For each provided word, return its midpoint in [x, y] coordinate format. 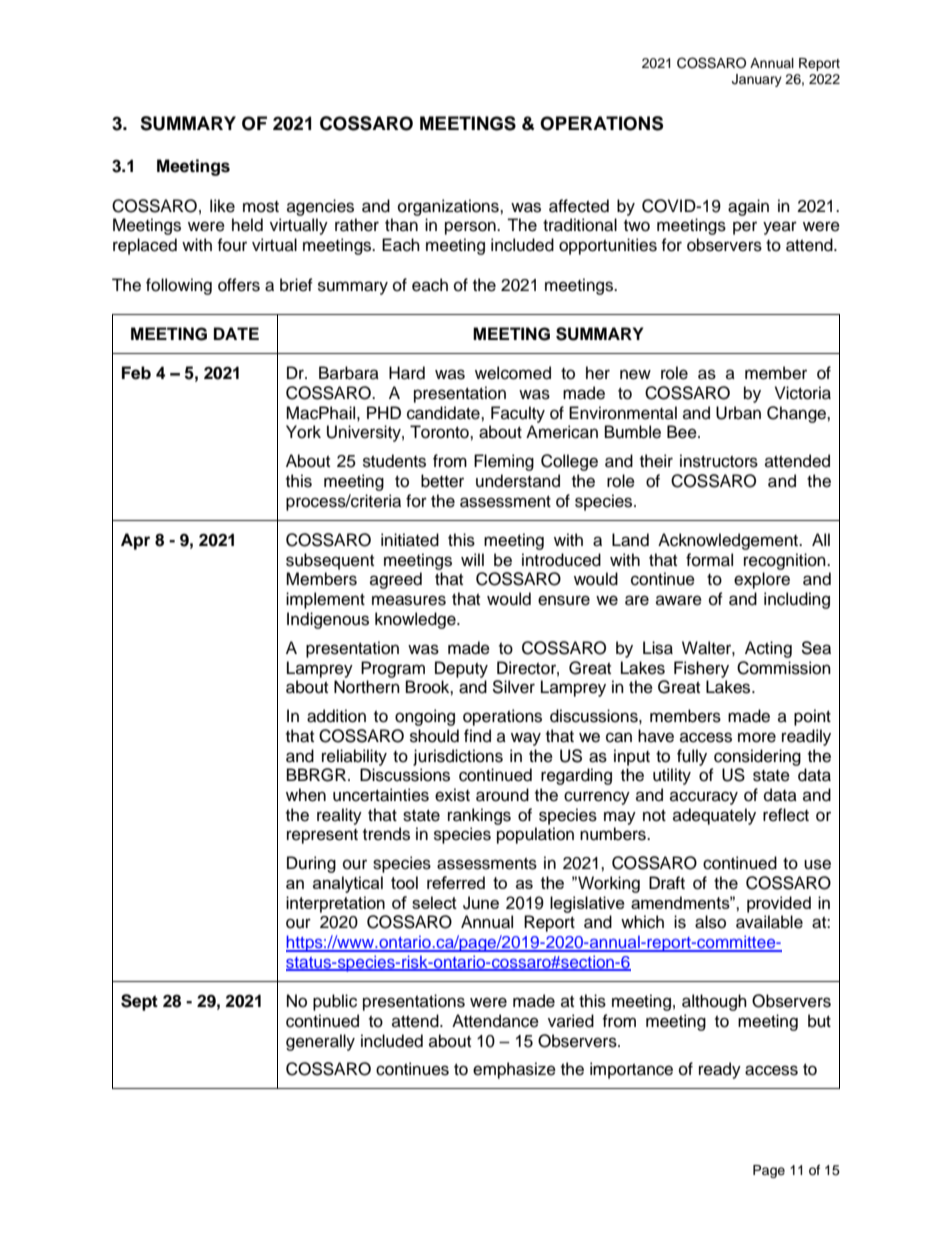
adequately [714, 816]
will [472, 559]
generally [320, 1042]
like [222, 206]
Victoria [803, 393]
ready [720, 1070]
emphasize [514, 1070]
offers [239, 285]
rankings [479, 816]
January [757, 80]
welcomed [513, 373]
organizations [449, 207]
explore [762, 580]
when [306, 795]
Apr [135, 541]
